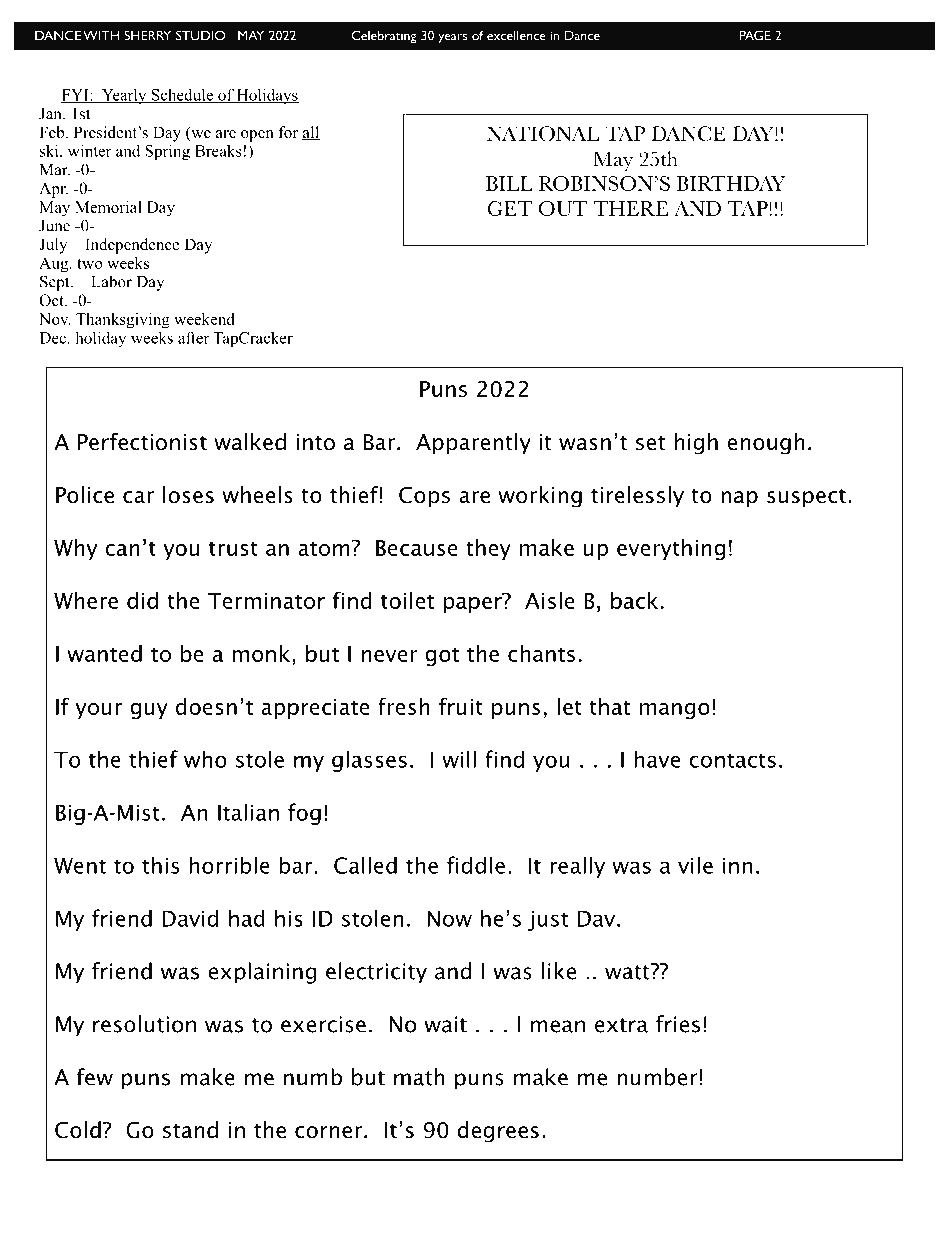 The image size is (952, 1233). Describe the element at coordinates (678, 1024) in the document. I see `fries` at that location.
